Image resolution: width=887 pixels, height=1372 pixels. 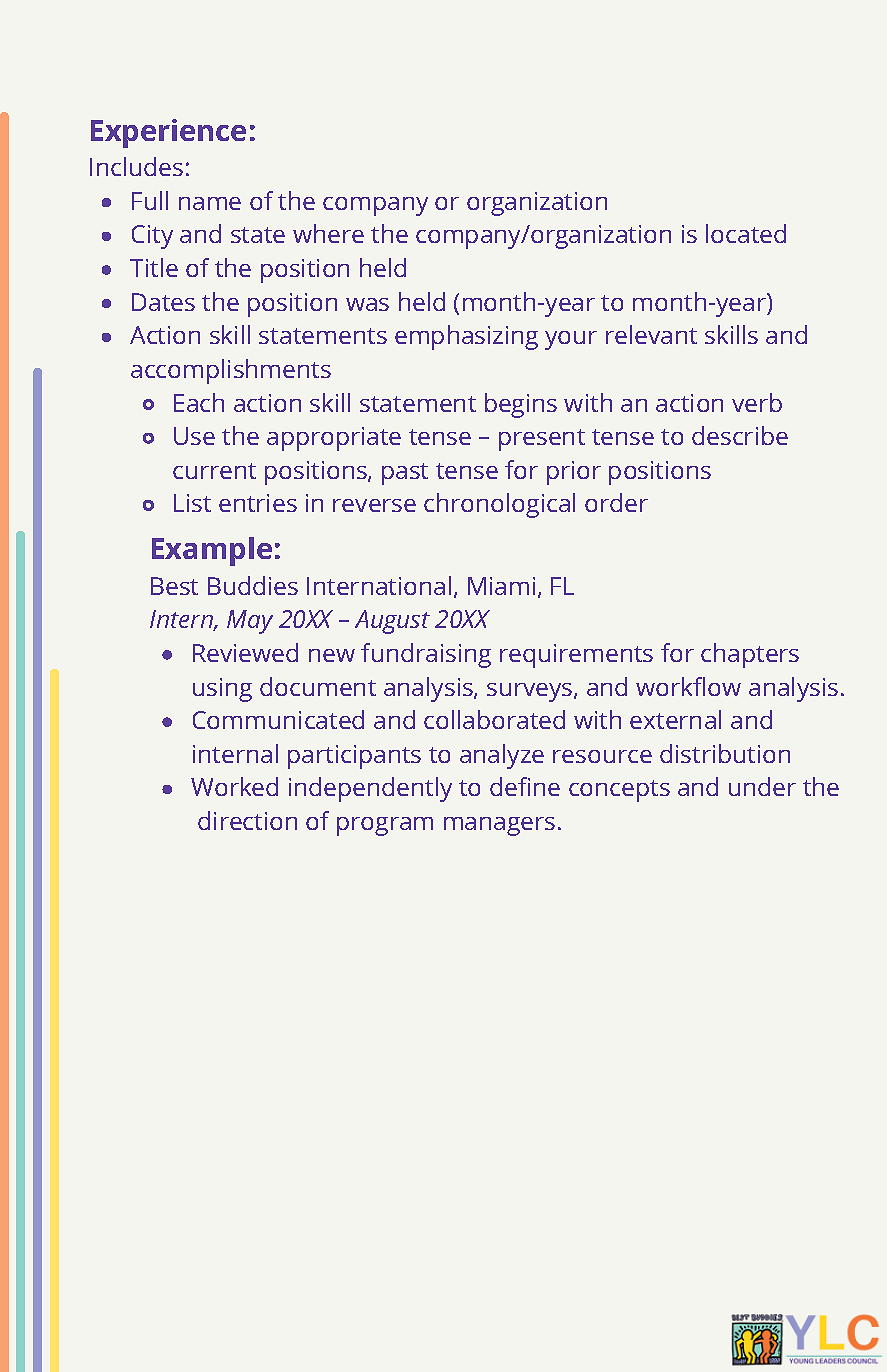 What do you see at coordinates (405, 474) in the image?
I see `past` at bounding box center [405, 474].
